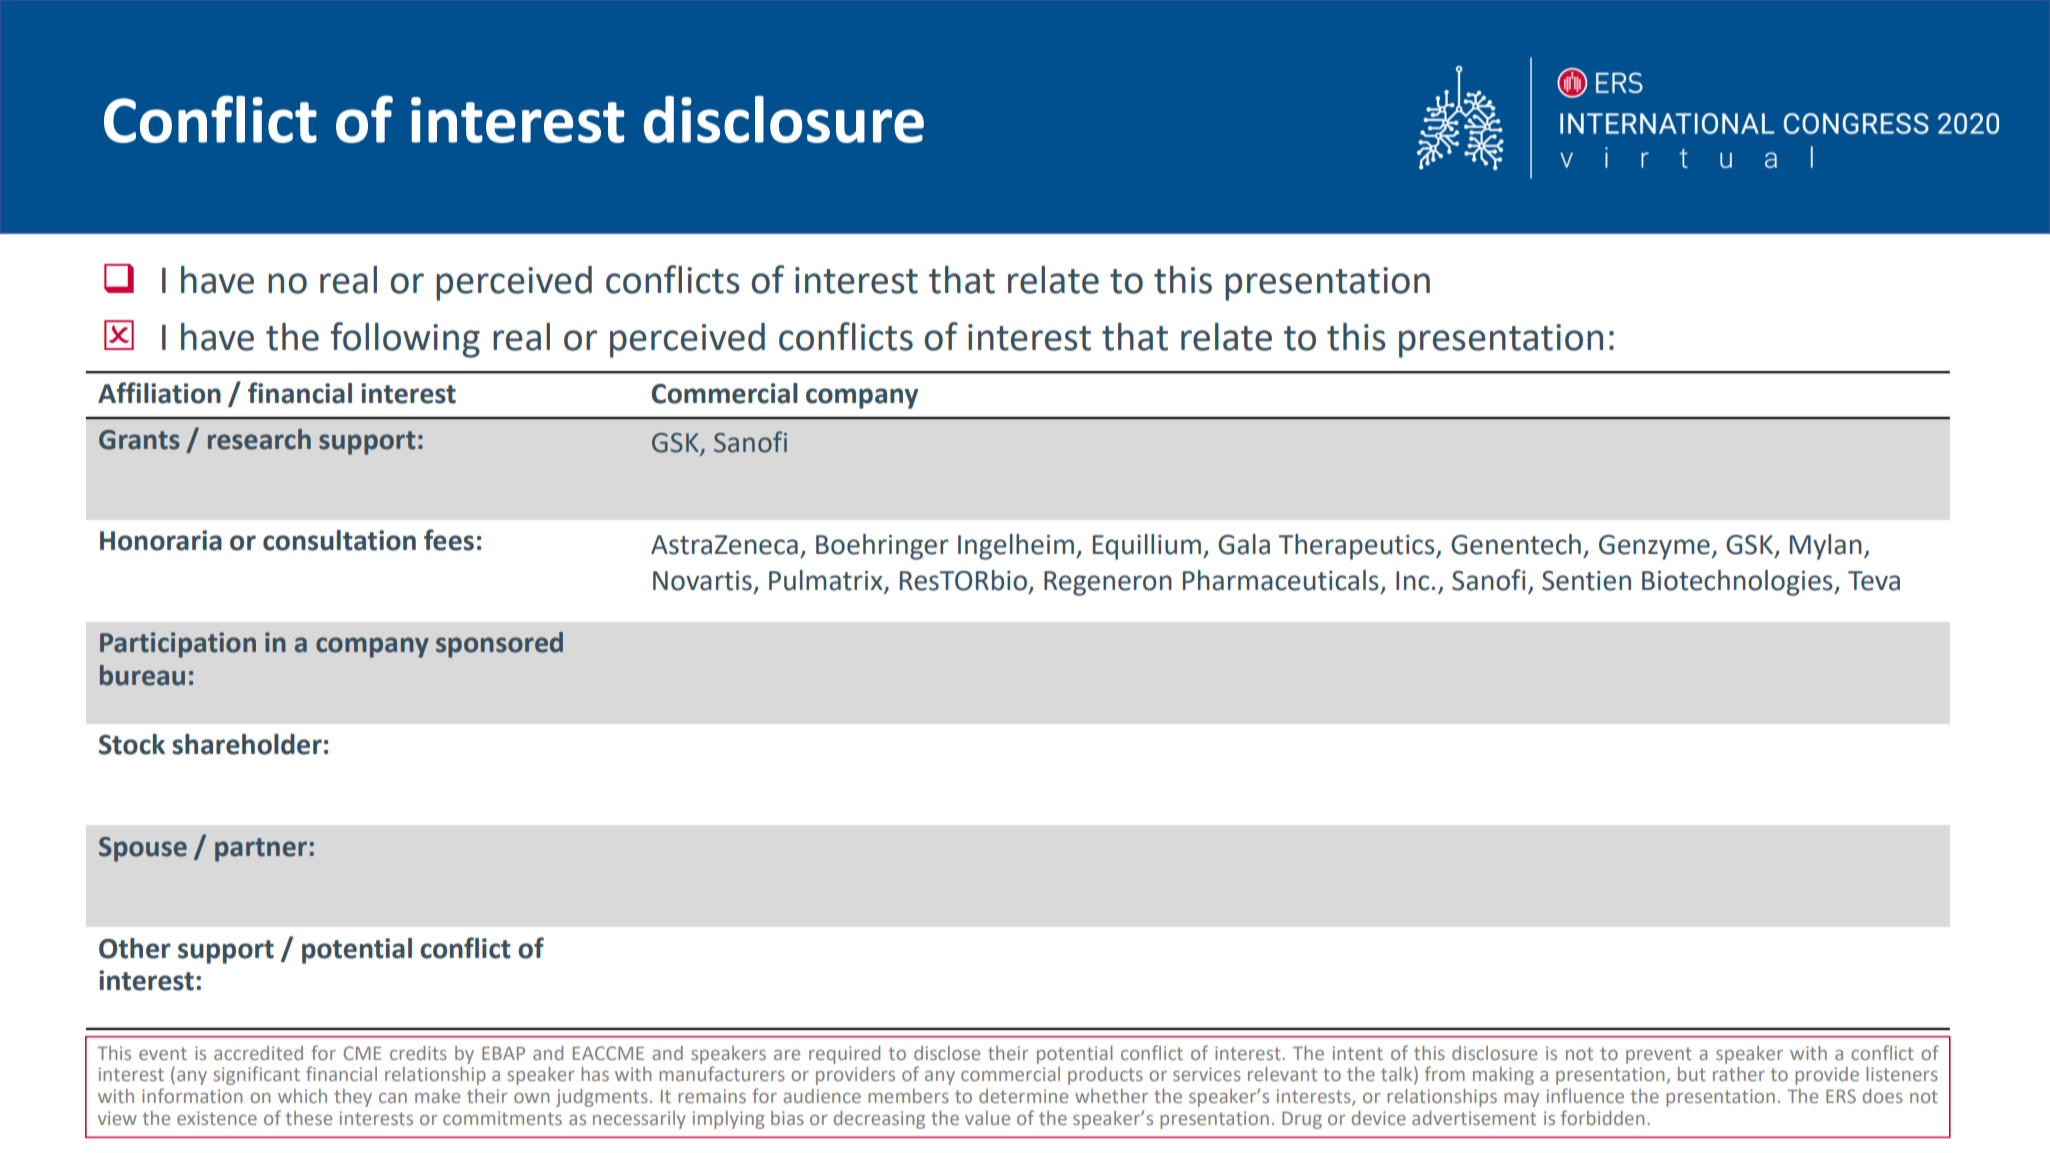 This screenshot has width=2050, height=1153. What do you see at coordinates (1585, 1095) in the screenshot?
I see `influence` at bounding box center [1585, 1095].
